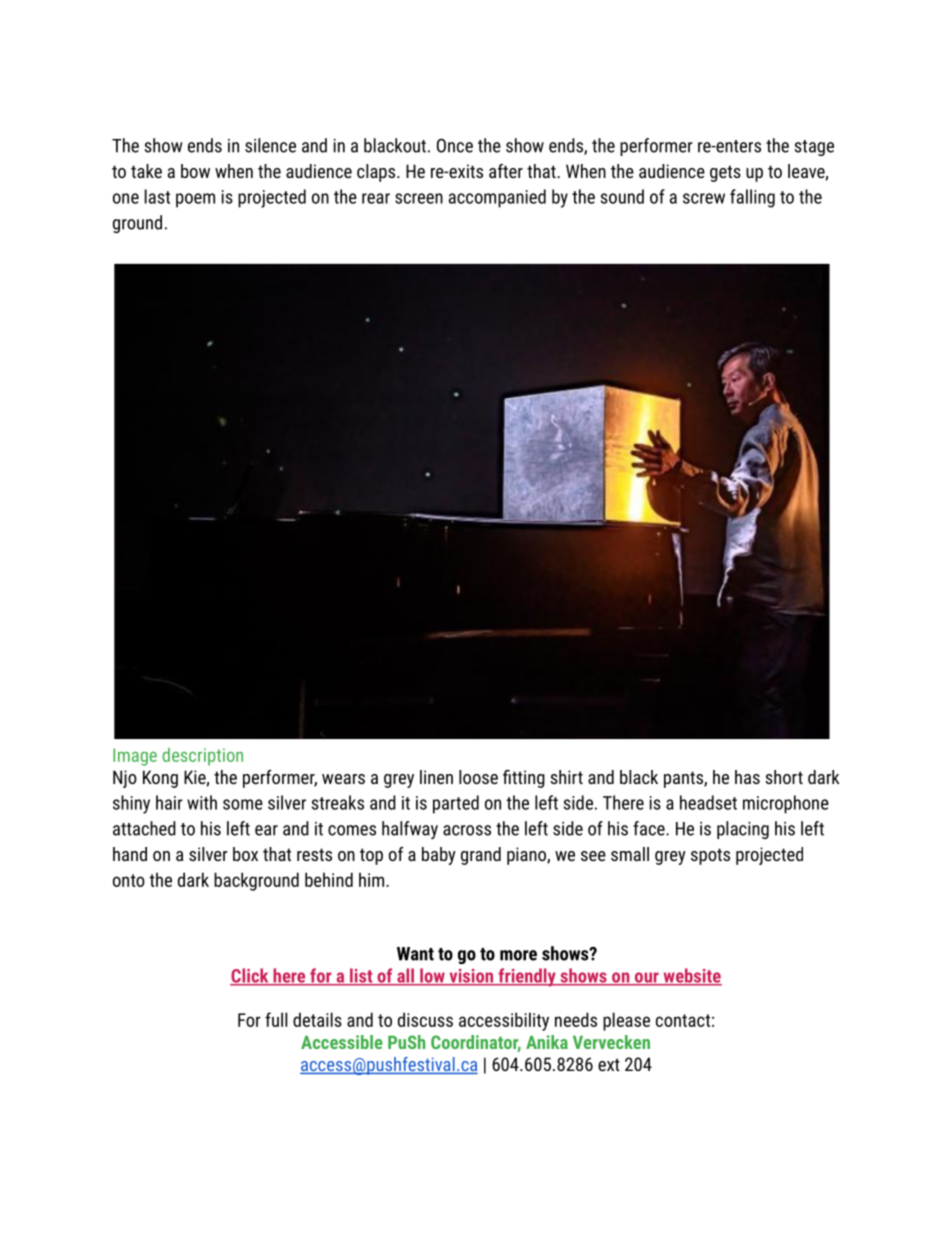 This screenshot has height=1233, width=952. Describe the element at coordinates (276, 1019) in the screenshot. I see `full` at that location.
